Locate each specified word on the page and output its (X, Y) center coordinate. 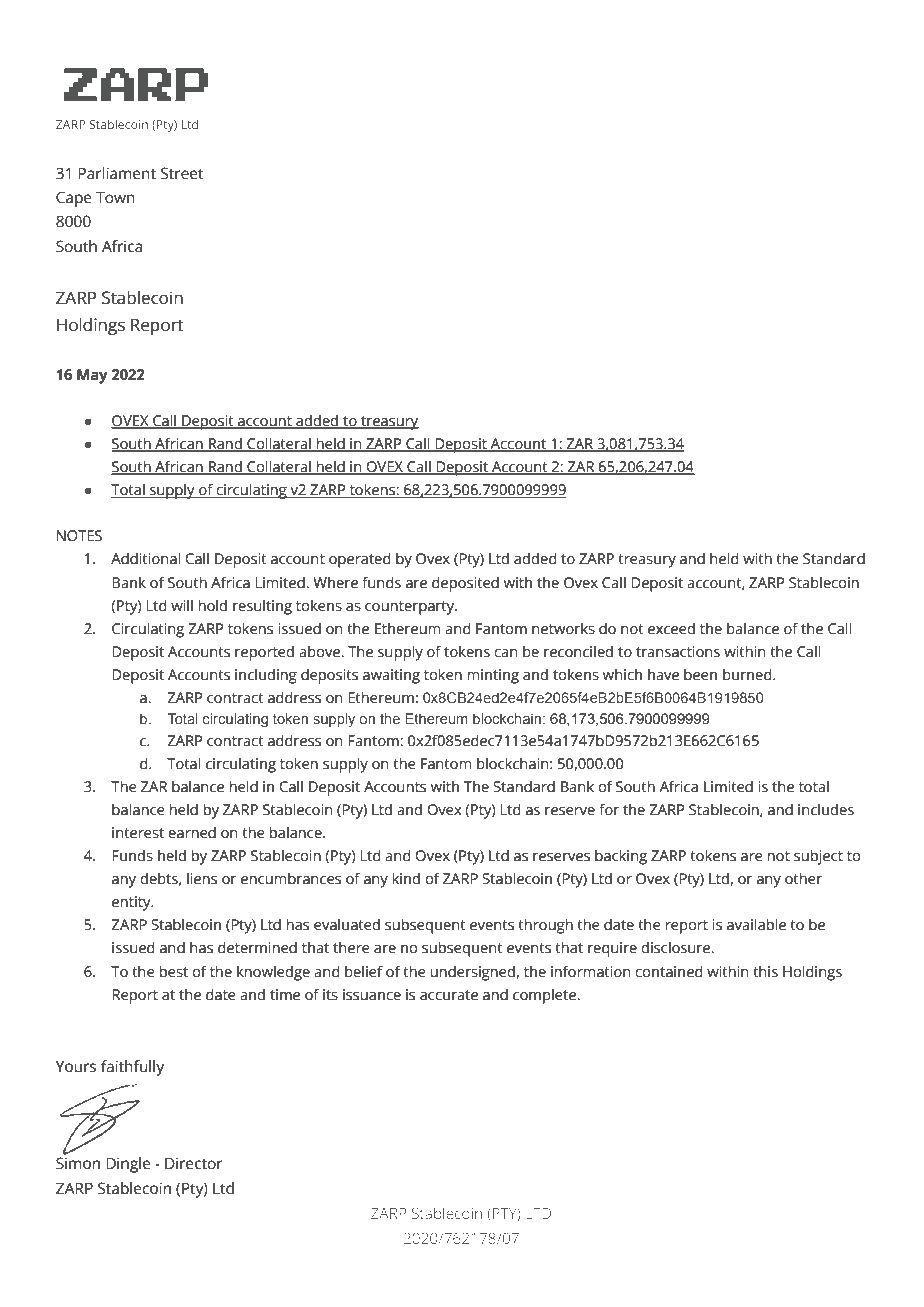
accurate (449, 995)
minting (493, 676)
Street (182, 173)
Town (115, 197)
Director (194, 1163)
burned (748, 674)
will (182, 605)
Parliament (117, 173)
